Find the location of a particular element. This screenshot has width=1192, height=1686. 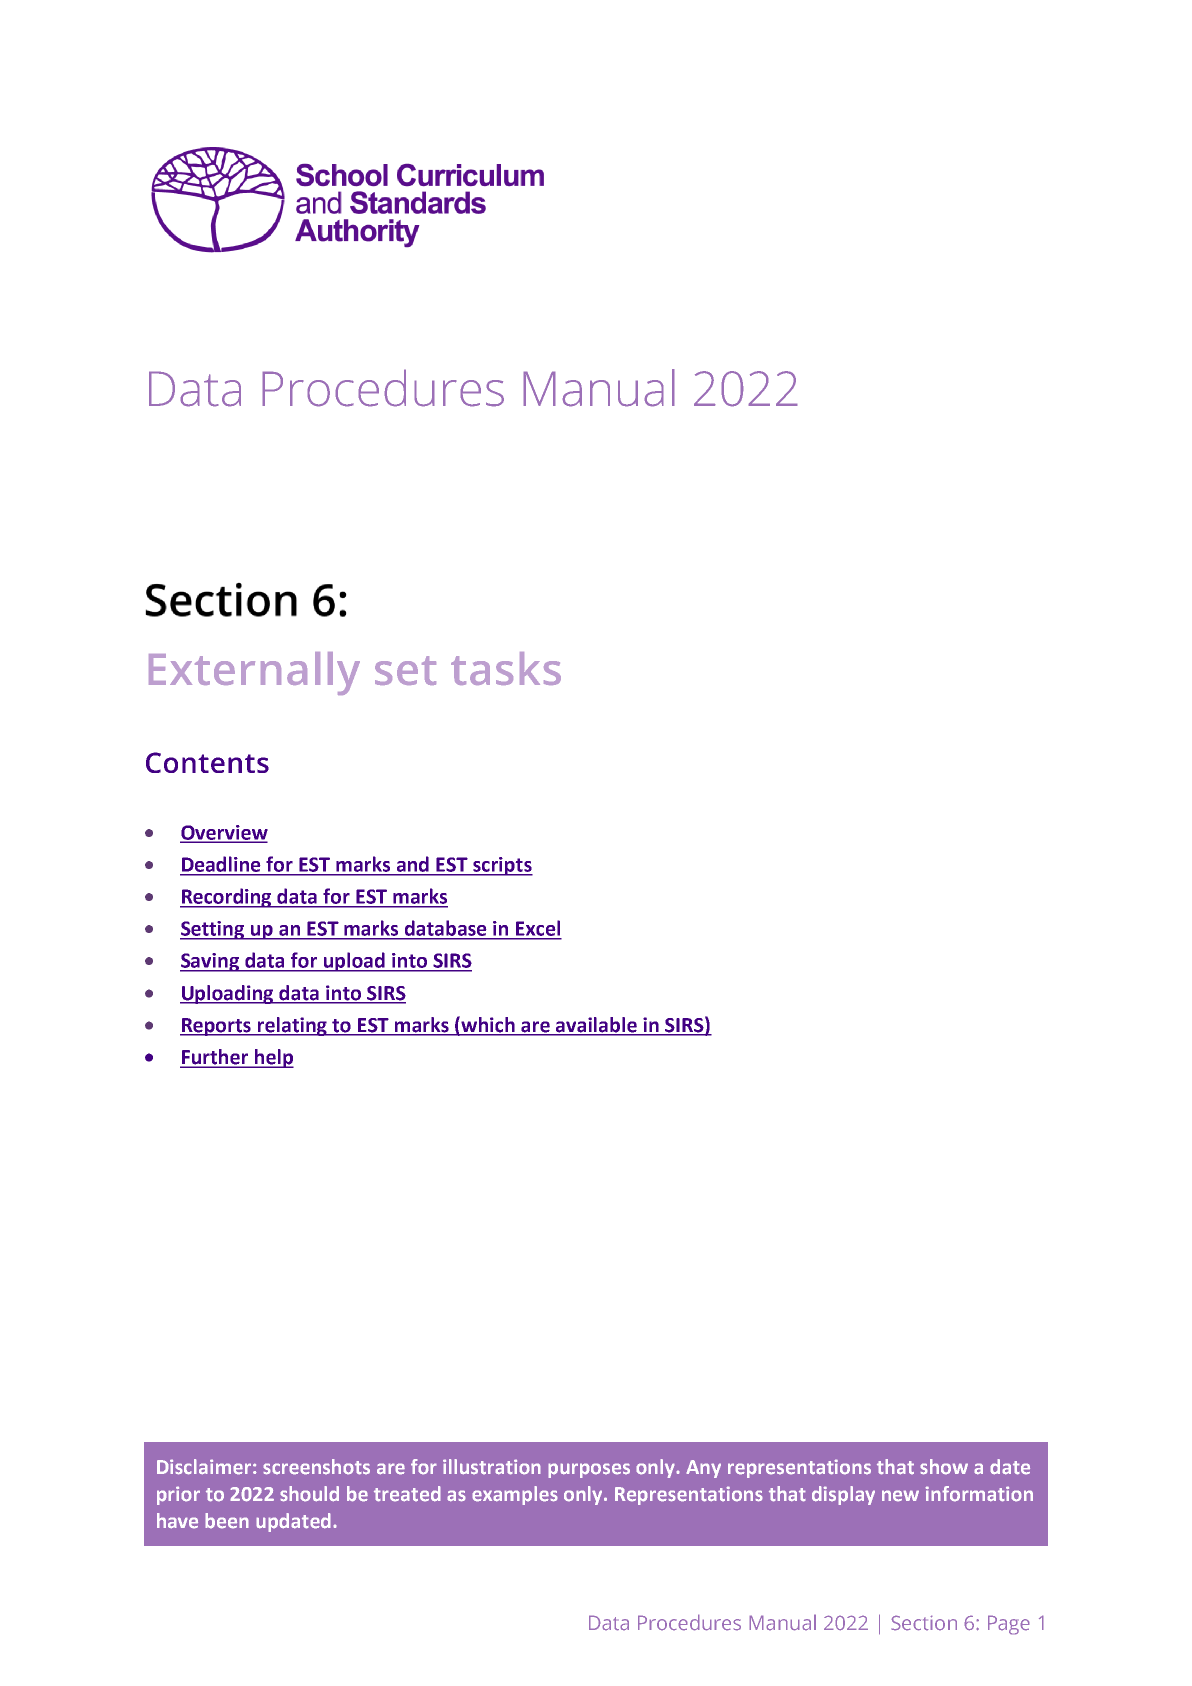

available is located at coordinates (596, 1024).
